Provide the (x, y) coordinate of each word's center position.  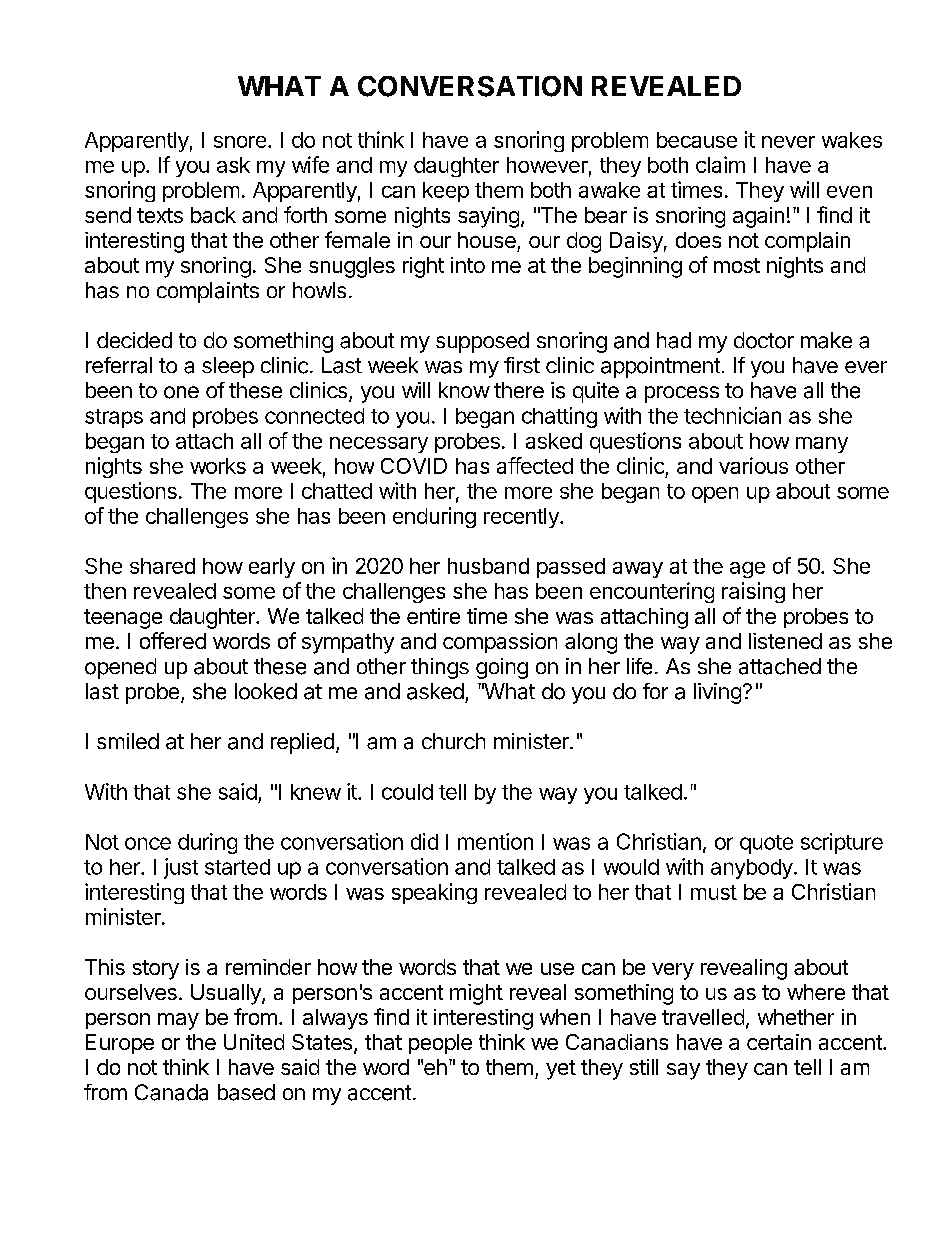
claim (720, 164)
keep (446, 192)
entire (433, 616)
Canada (171, 1092)
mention (495, 841)
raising (753, 592)
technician (732, 415)
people (440, 1044)
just (181, 868)
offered (173, 640)
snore (240, 142)
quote (766, 844)
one (181, 392)
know (464, 390)
